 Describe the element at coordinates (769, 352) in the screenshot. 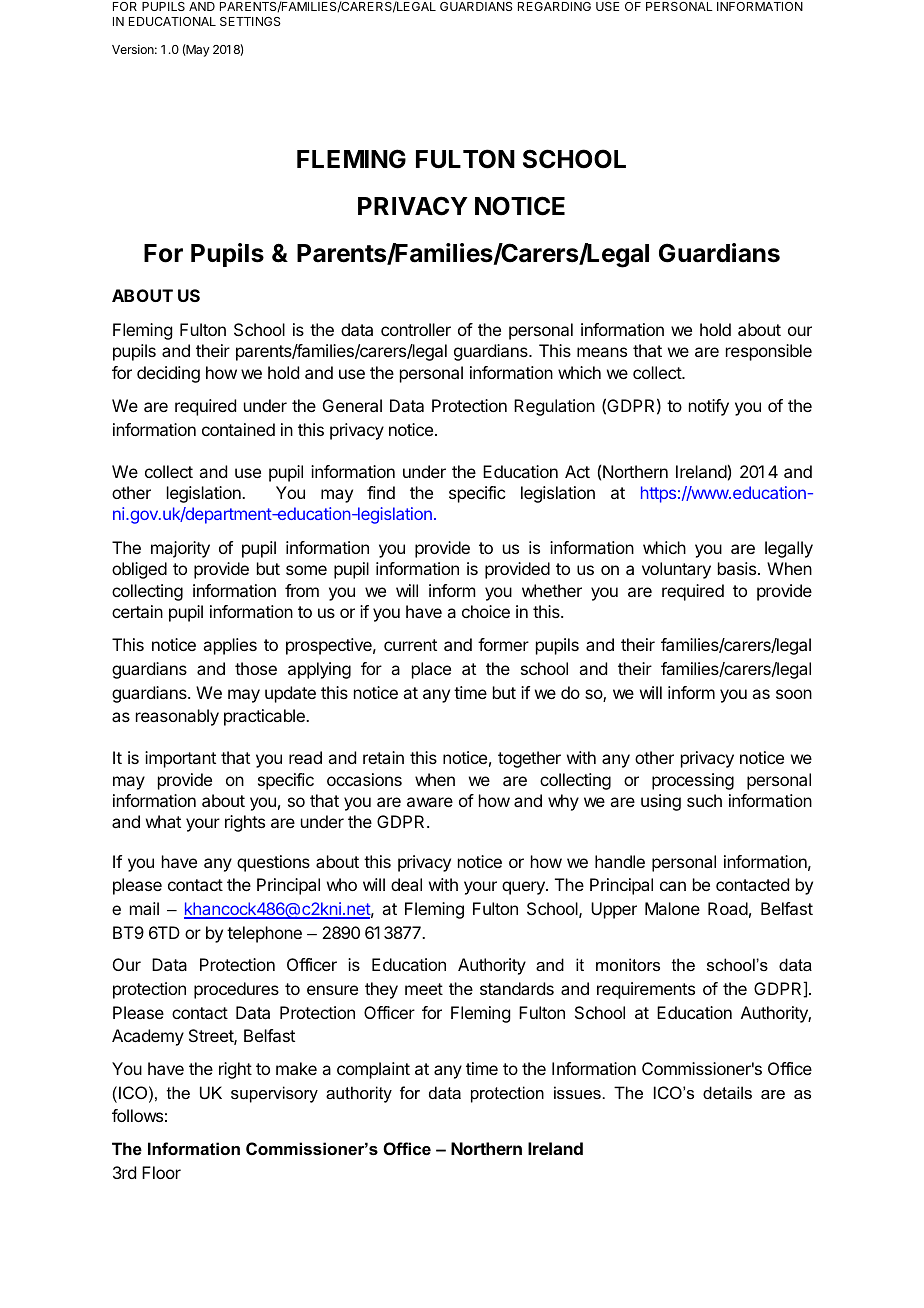

I see `responsible` at that location.
